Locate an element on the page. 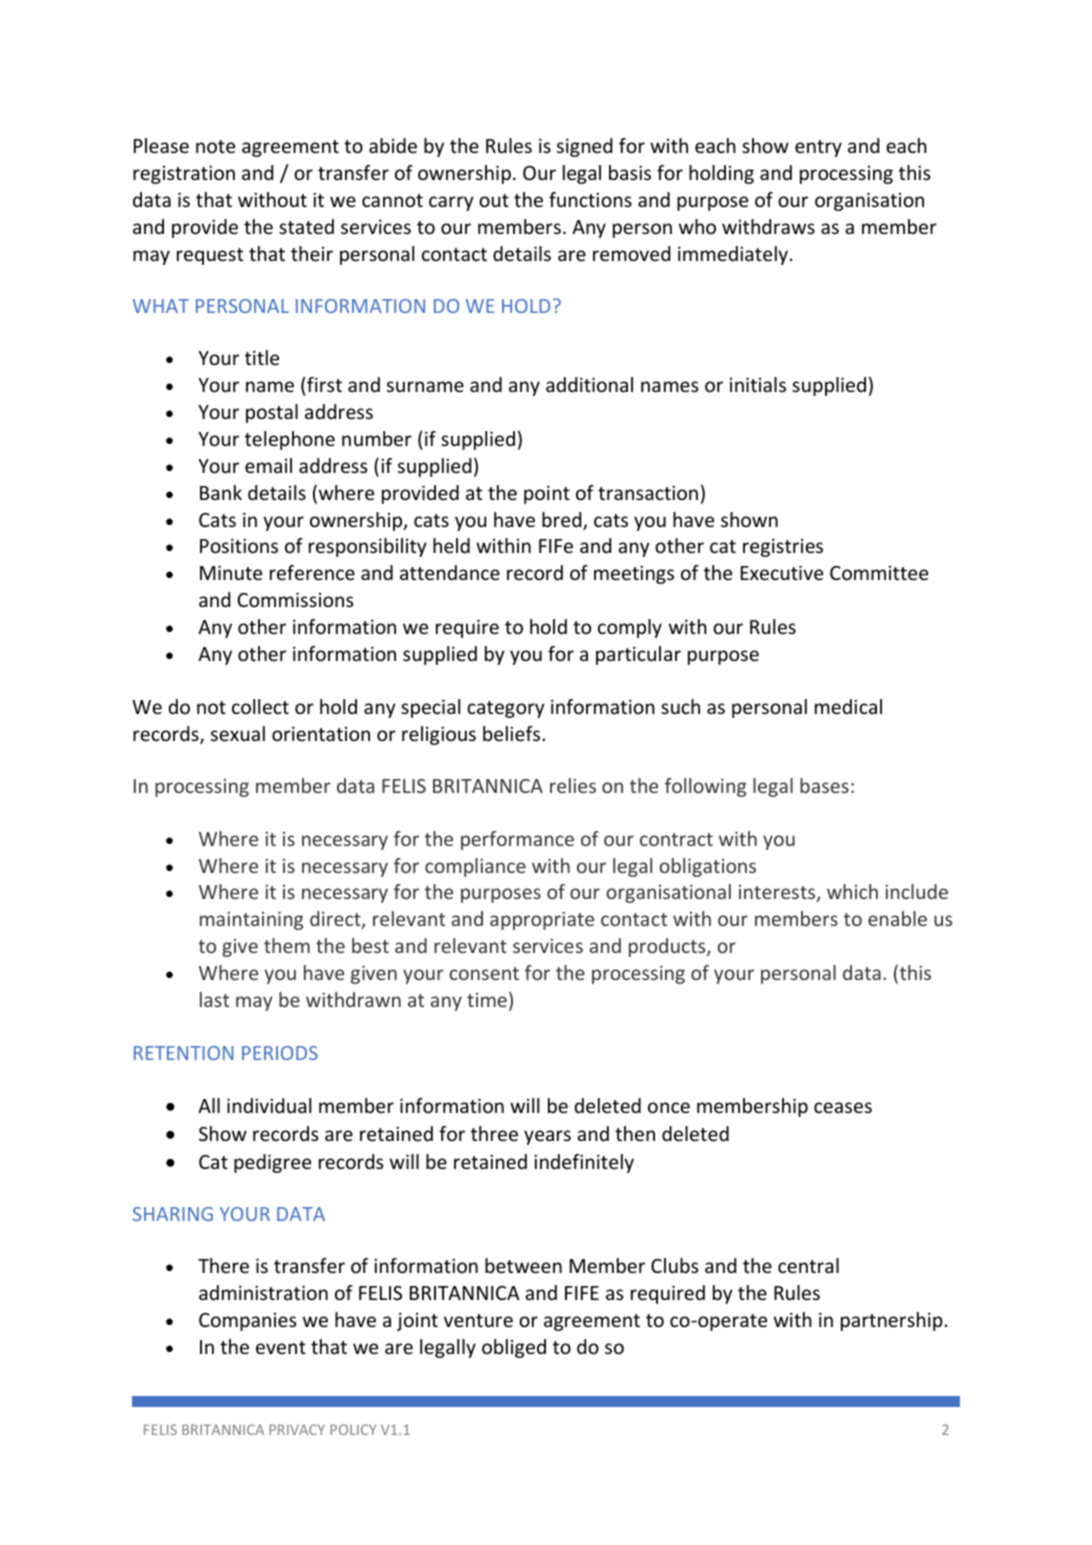 This page has height=1545, width=1092. entry is located at coordinates (818, 148).
